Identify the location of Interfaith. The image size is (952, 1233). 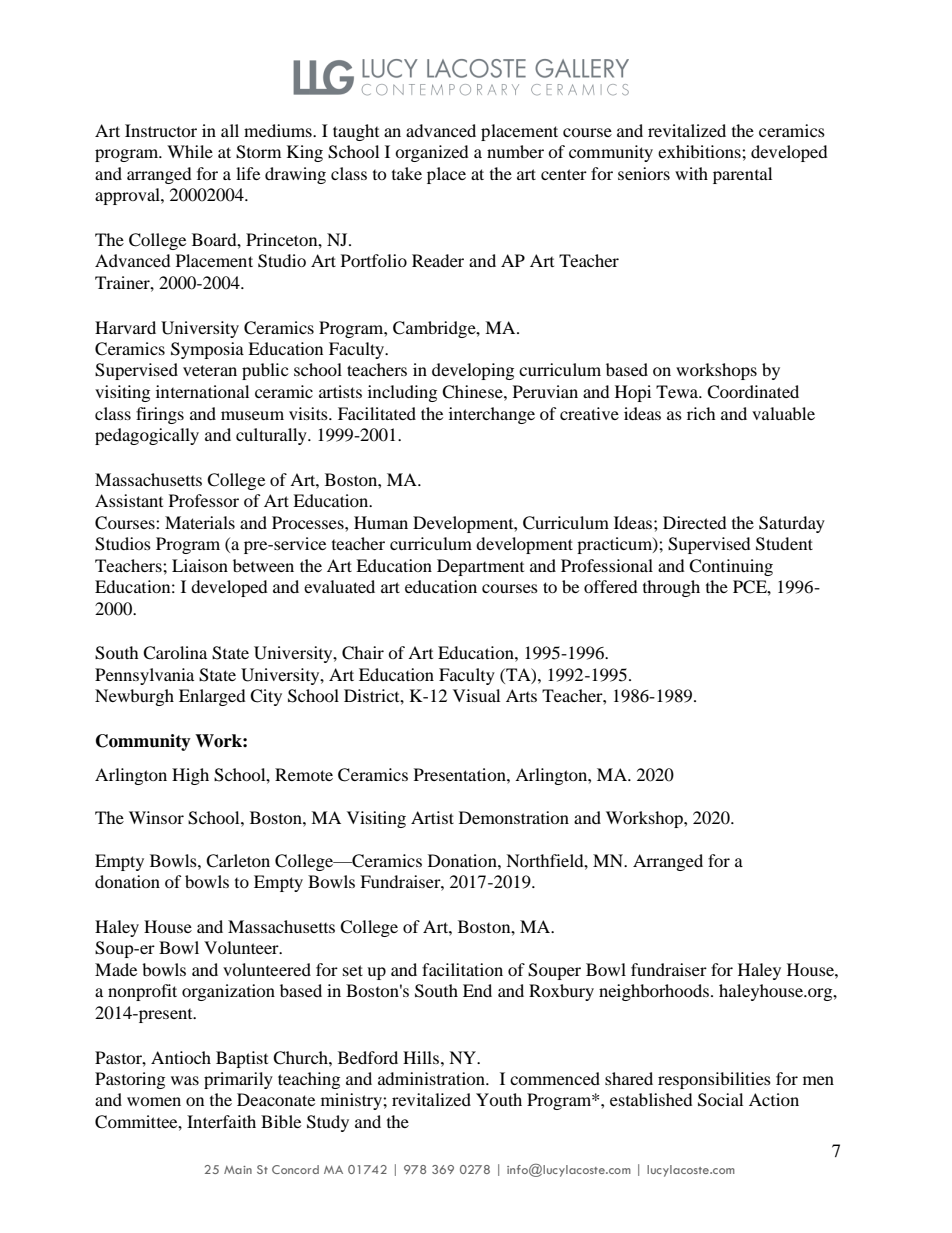
(221, 1121).
